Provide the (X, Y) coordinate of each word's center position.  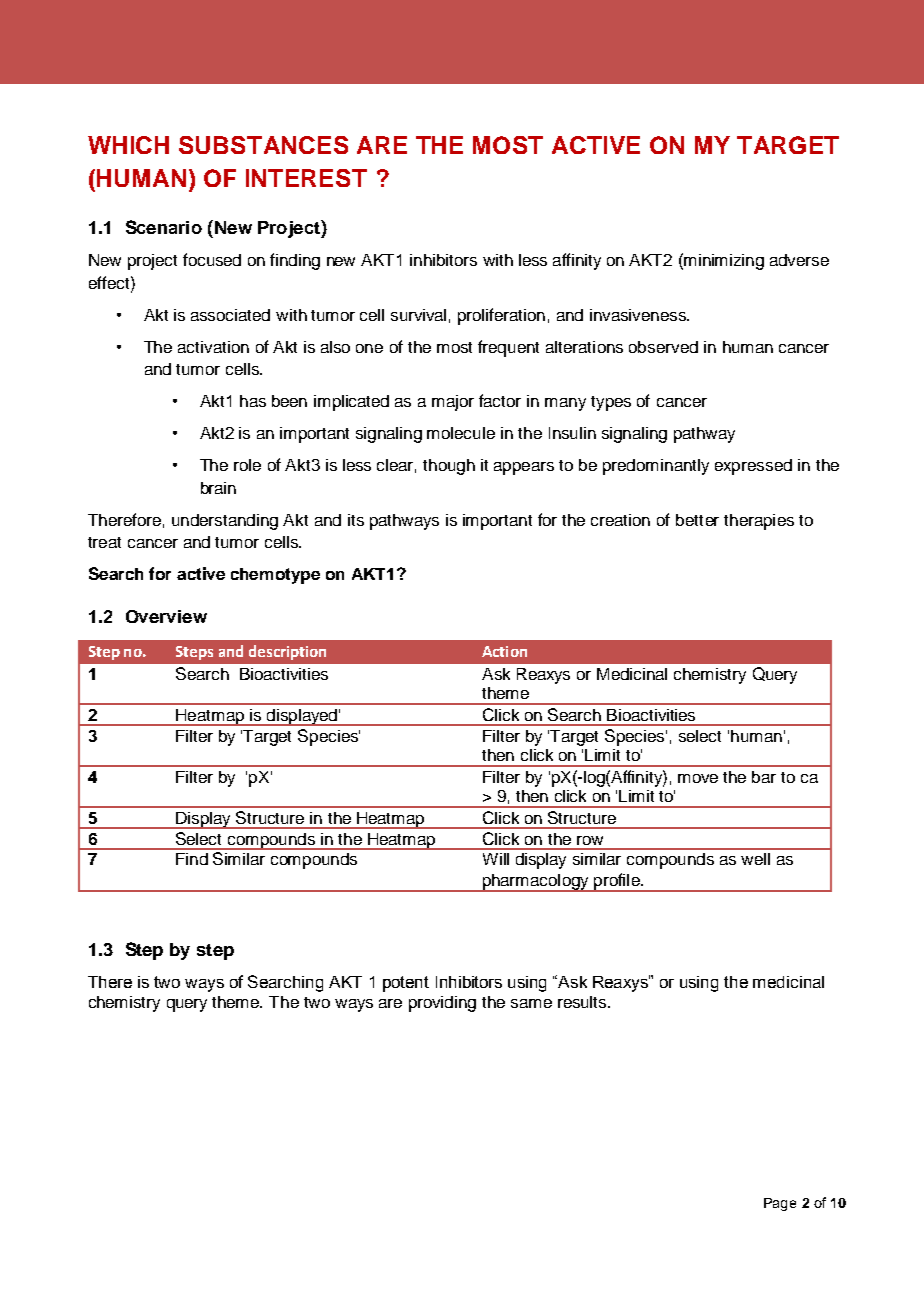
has (253, 401)
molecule (461, 433)
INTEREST (306, 178)
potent (406, 984)
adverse (799, 260)
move (698, 778)
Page (780, 1204)
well (755, 859)
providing (442, 1004)
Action (504, 651)
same (531, 1003)
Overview (166, 616)
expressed (753, 467)
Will (496, 859)
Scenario (164, 227)
